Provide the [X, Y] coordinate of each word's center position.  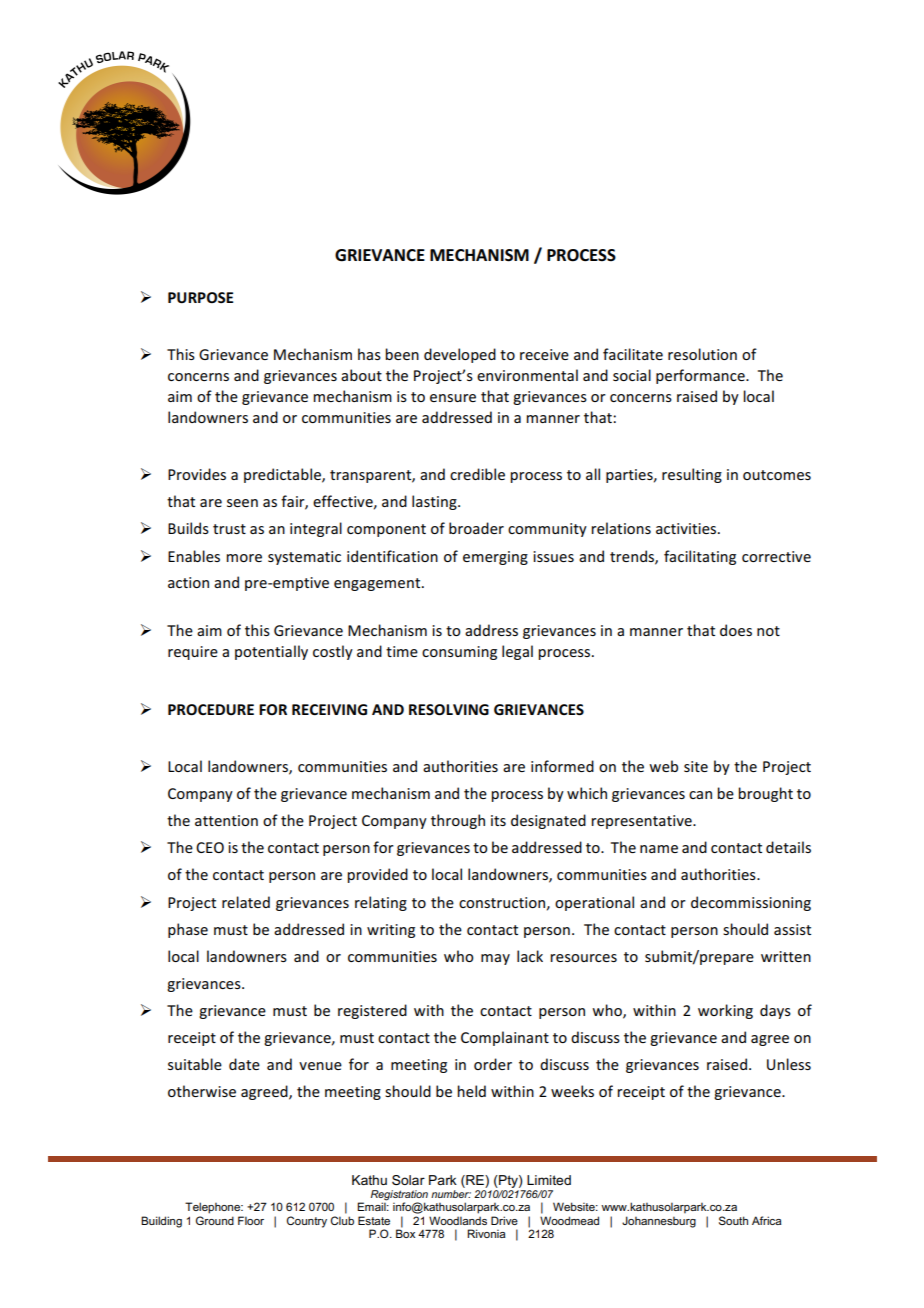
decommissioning [751, 903]
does [736, 630]
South [733, 1220]
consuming [459, 653]
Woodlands [458, 1220]
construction [502, 902]
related [246, 902]
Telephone [214, 1208]
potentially [271, 652]
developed [460, 355]
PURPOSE [200, 297]
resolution [702, 354]
